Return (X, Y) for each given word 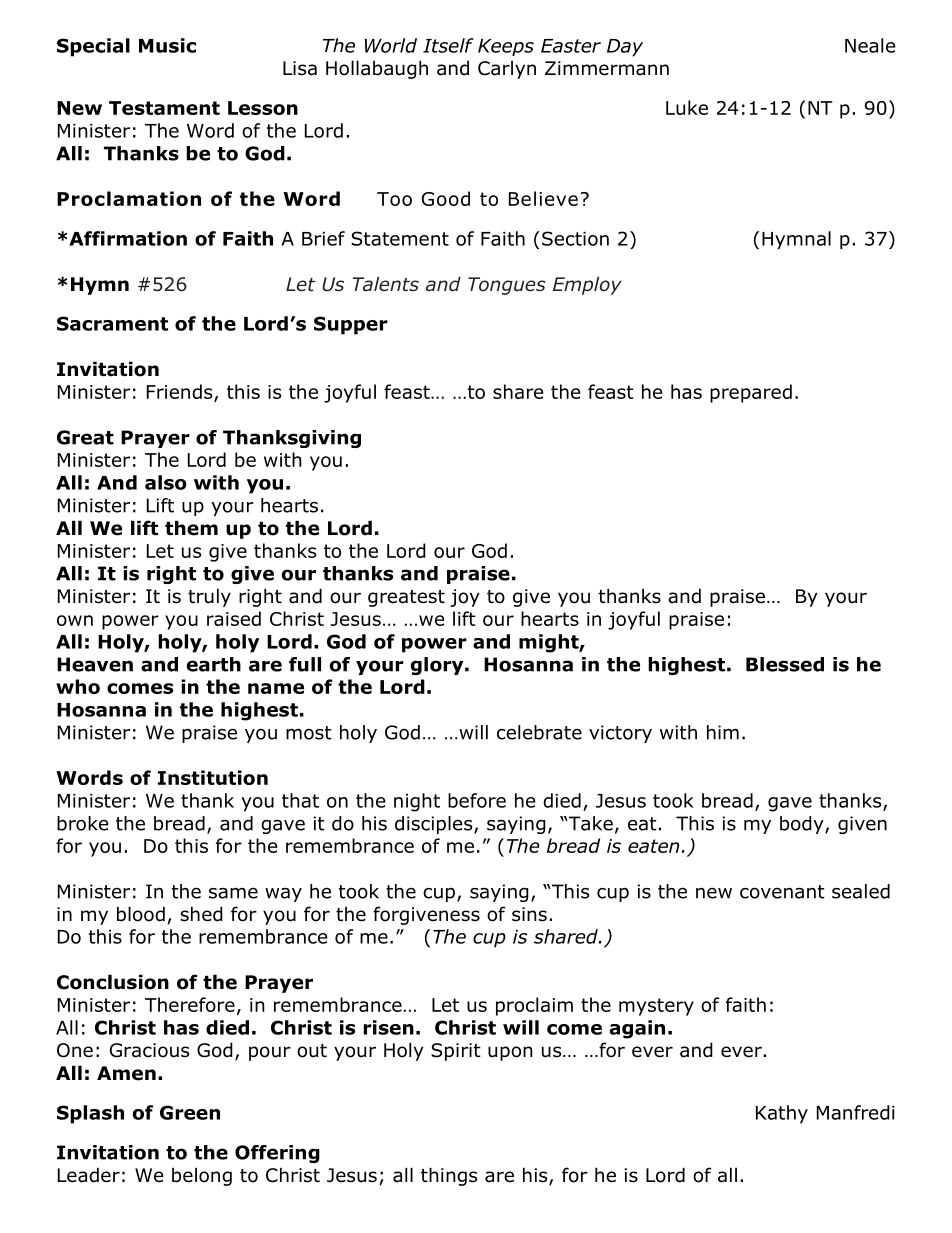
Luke (687, 107)
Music (167, 45)
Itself (448, 45)
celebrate (539, 732)
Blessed (785, 664)
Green (190, 1112)
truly (209, 597)
